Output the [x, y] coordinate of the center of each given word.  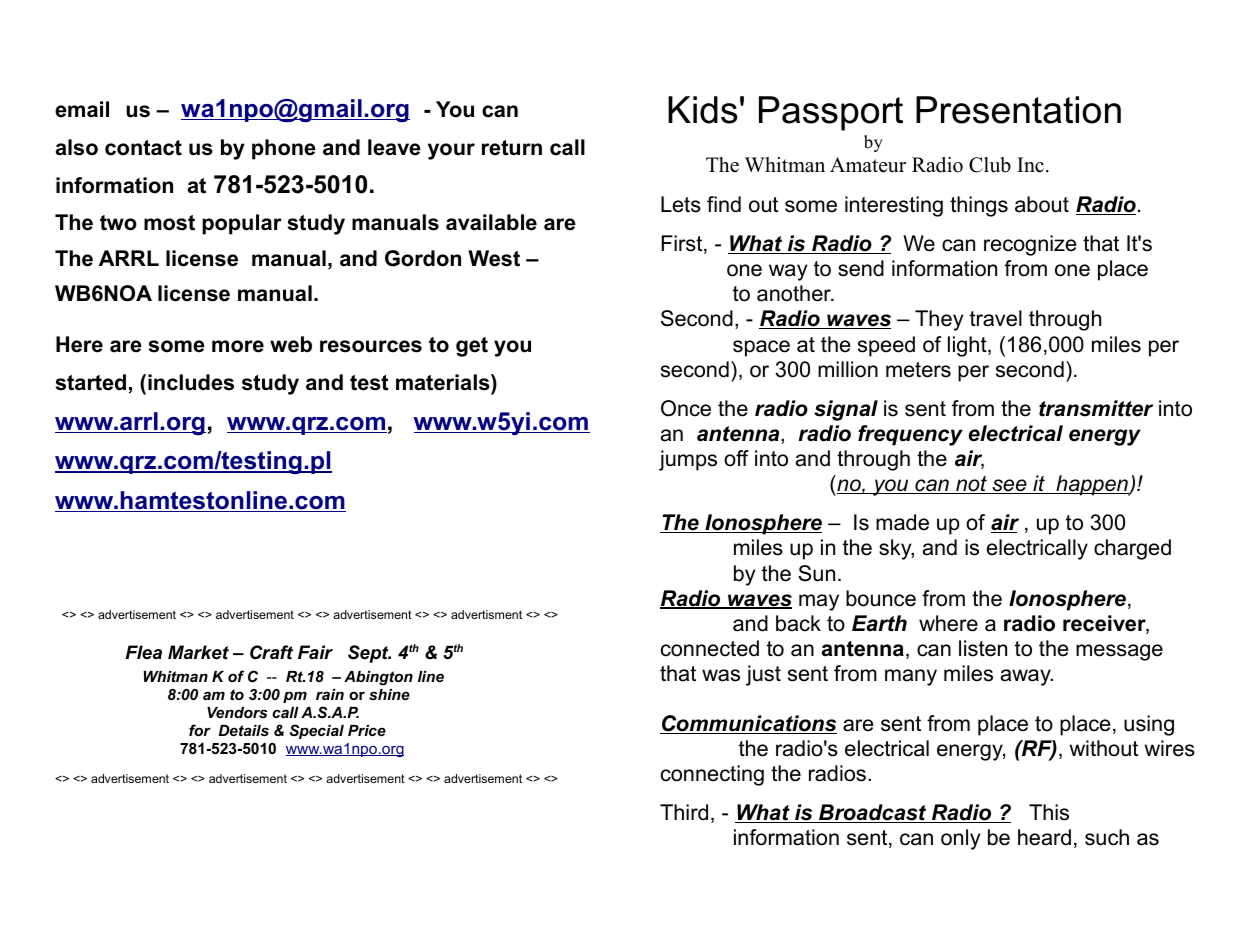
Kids [703, 110]
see [1009, 486]
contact [143, 148]
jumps [688, 460]
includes [191, 382]
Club [990, 165]
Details [243, 730]
